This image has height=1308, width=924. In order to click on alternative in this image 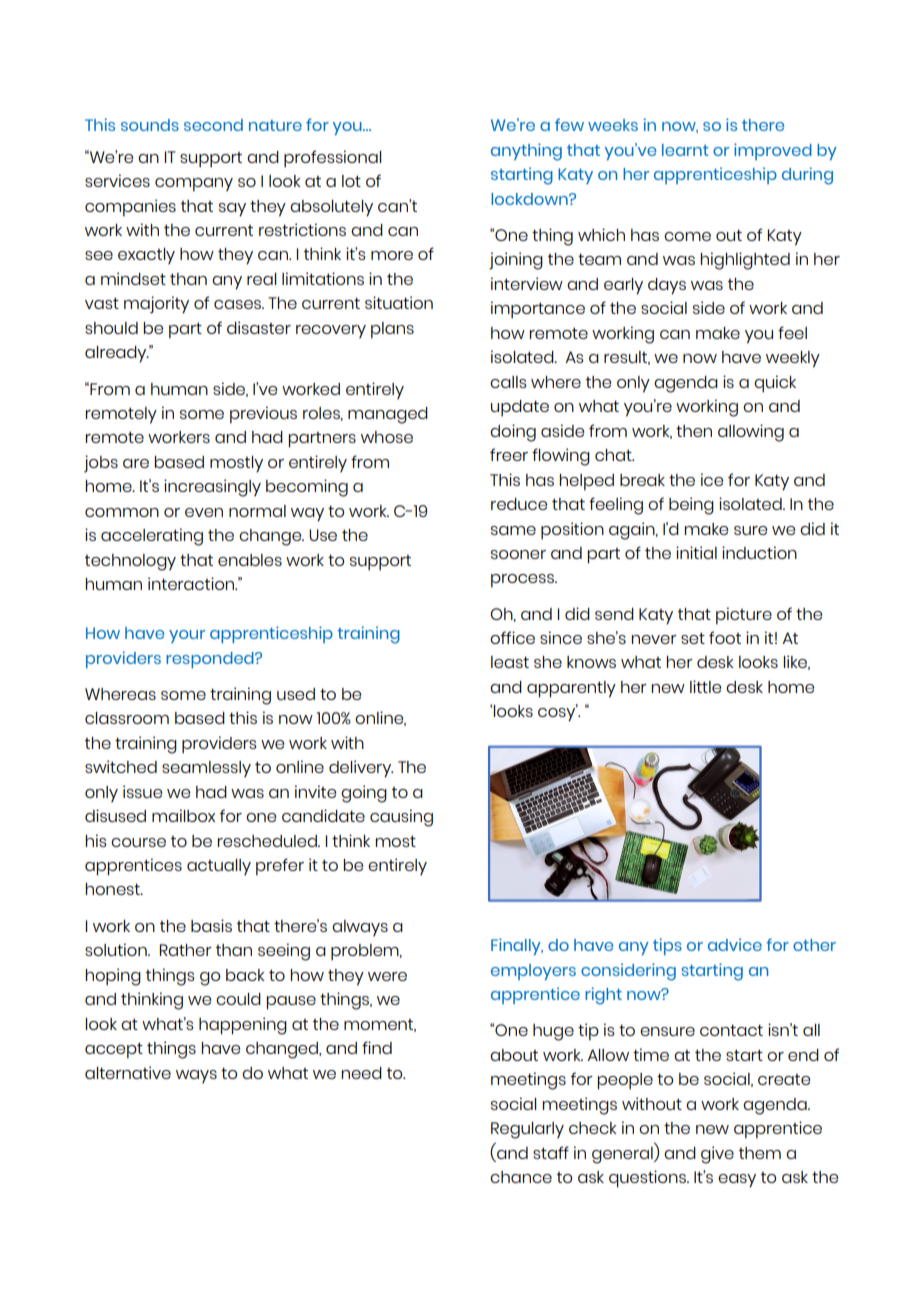, I will do `click(128, 1072)`.
